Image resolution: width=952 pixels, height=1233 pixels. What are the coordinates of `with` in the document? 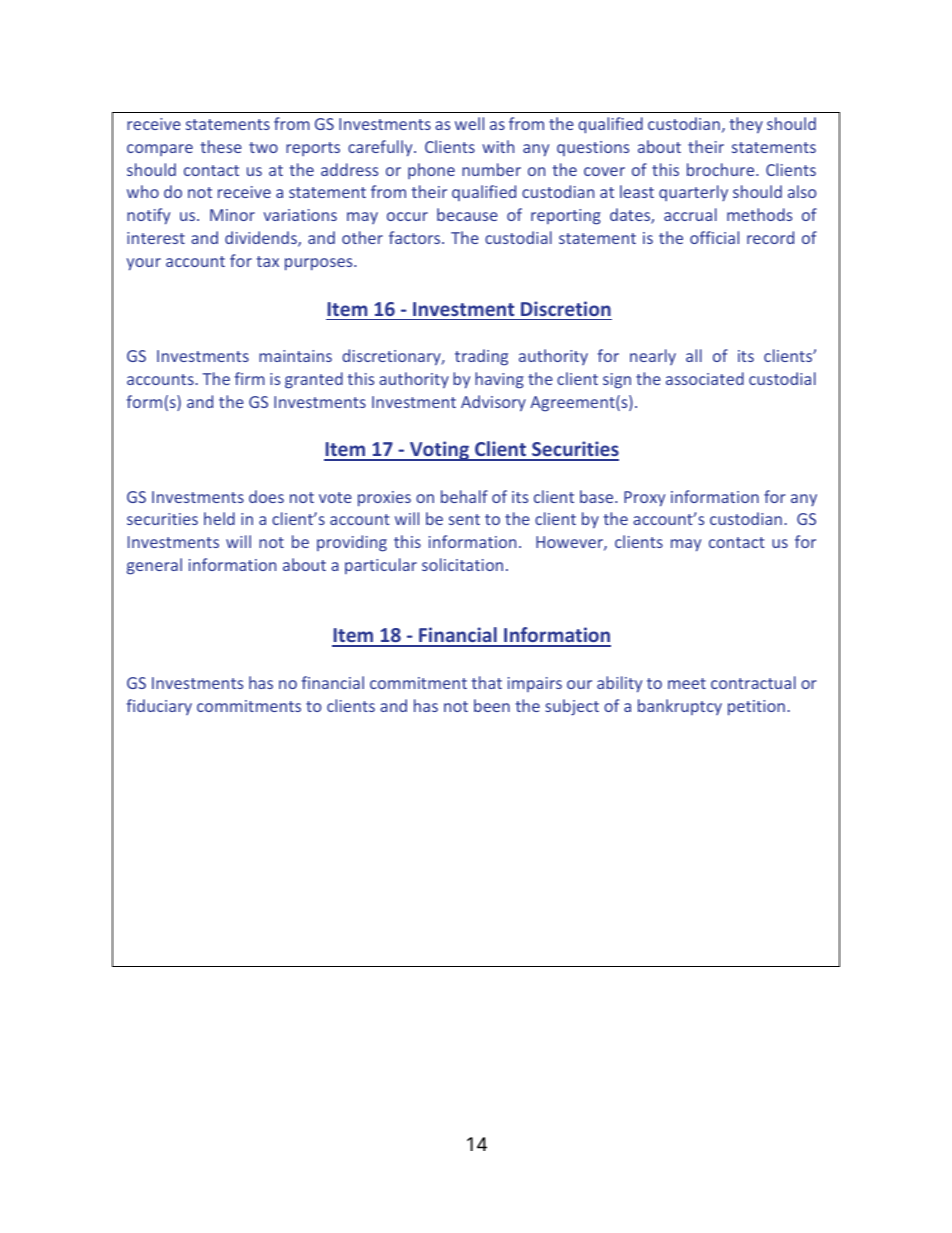 It's located at (498, 146).
